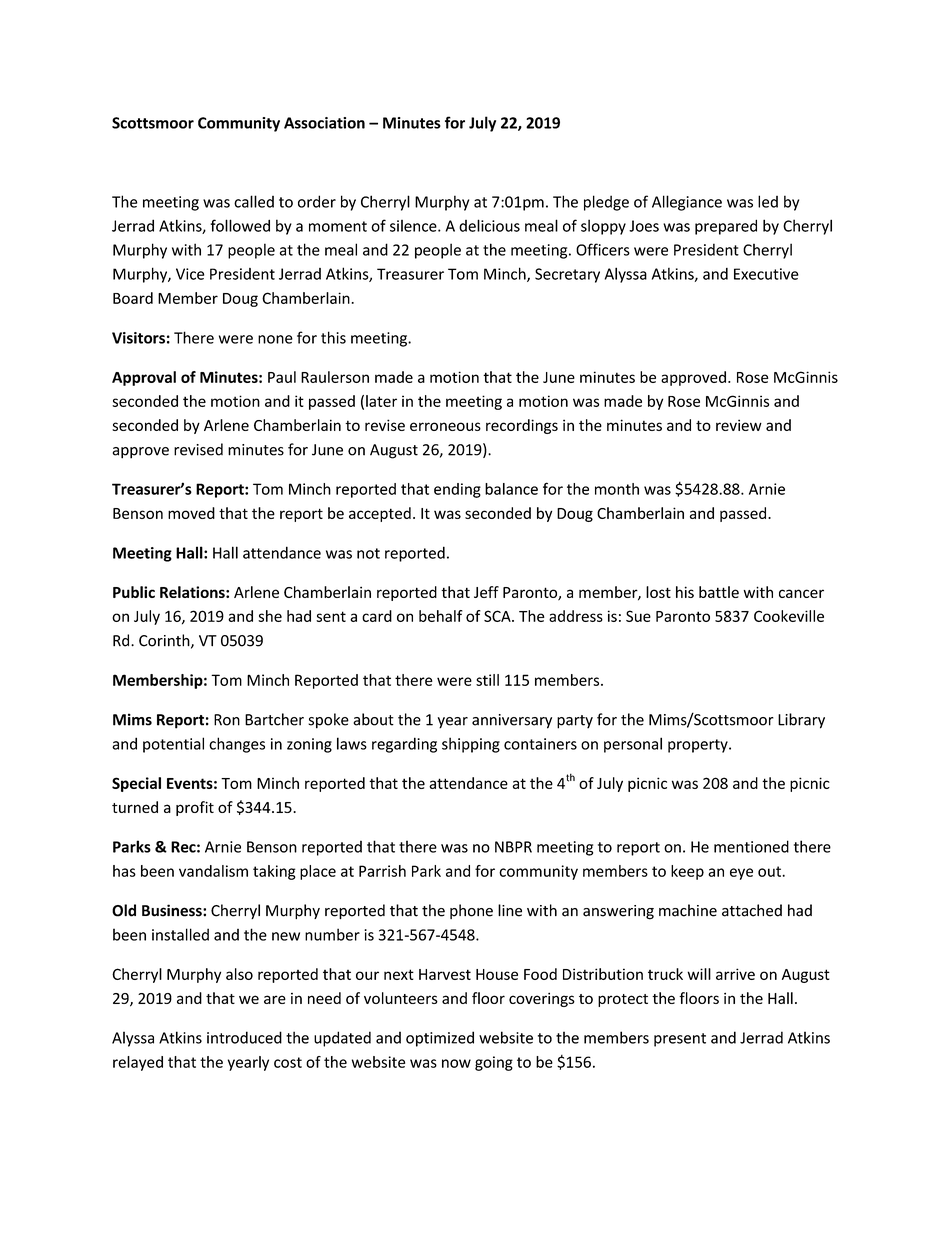  What do you see at coordinates (687, 203) in the screenshot?
I see `Allegiance` at bounding box center [687, 203].
